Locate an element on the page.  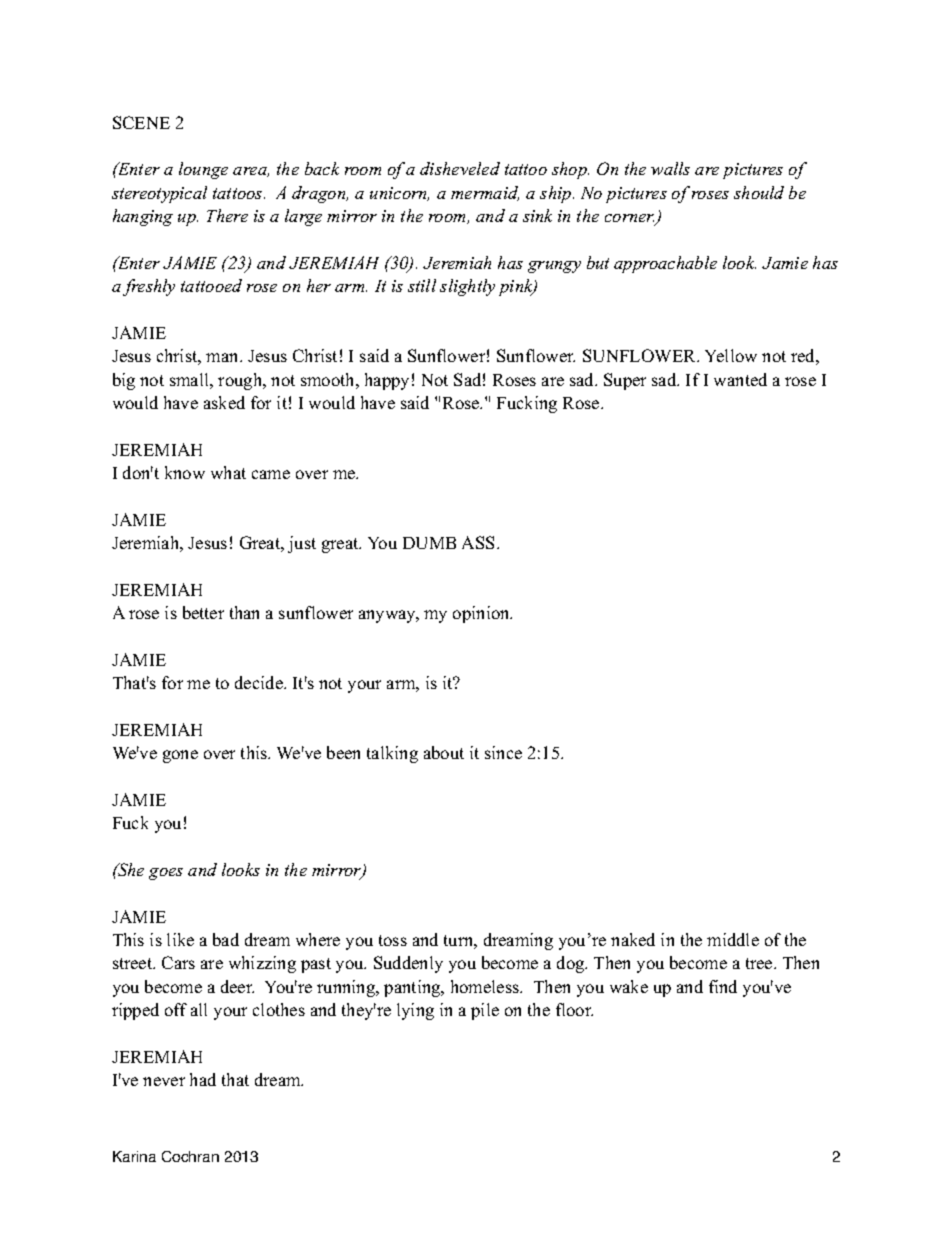
asked is located at coordinates (224, 402).
